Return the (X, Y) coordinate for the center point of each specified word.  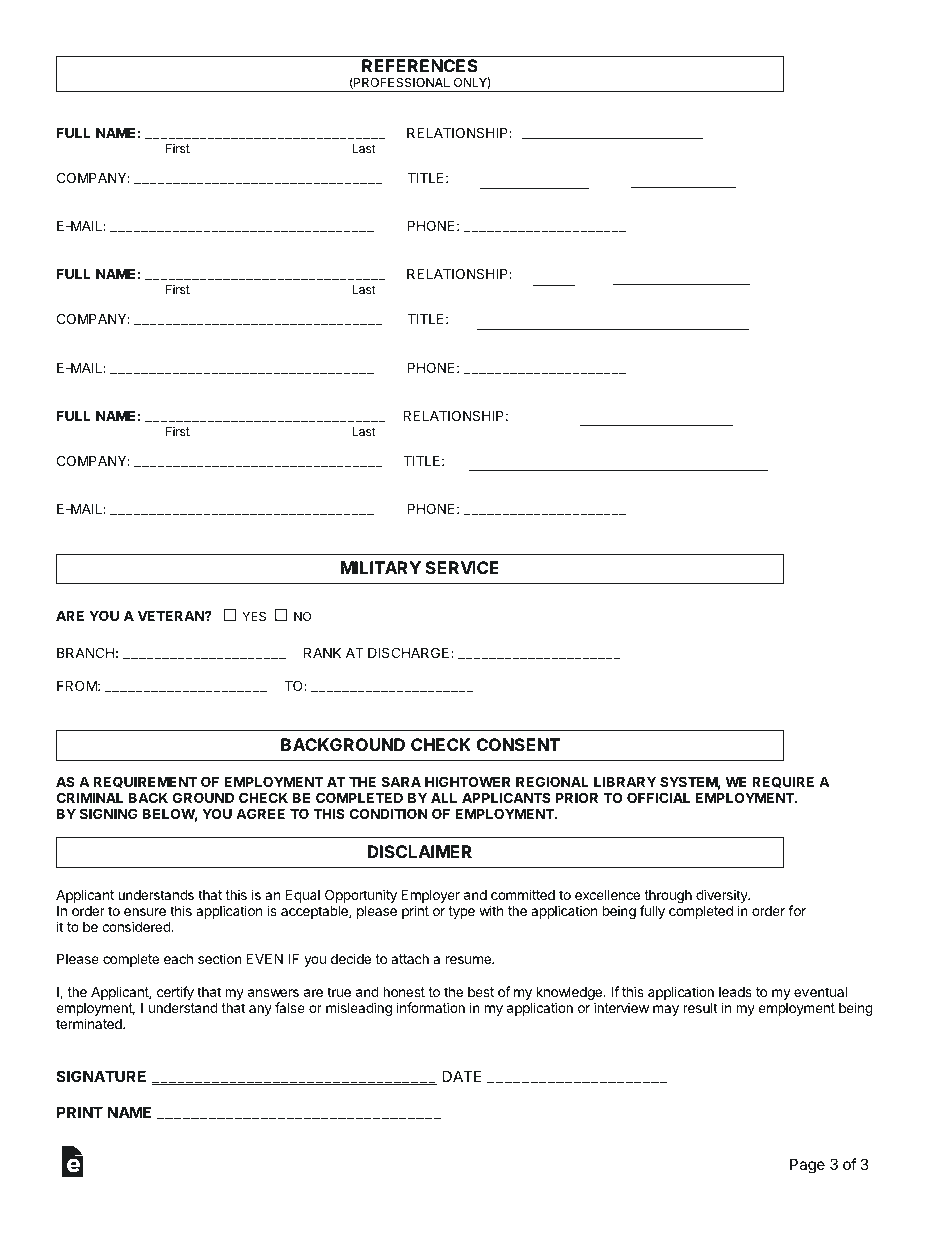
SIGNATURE (101, 1076)
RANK (322, 652)
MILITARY (381, 567)
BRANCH (85, 652)
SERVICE (462, 567)
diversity (723, 897)
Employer (430, 897)
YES (254, 616)
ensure (145, 912)
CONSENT (518, 744)
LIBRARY (625, 781)
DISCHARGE (410, 652)
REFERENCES (420, 65)
